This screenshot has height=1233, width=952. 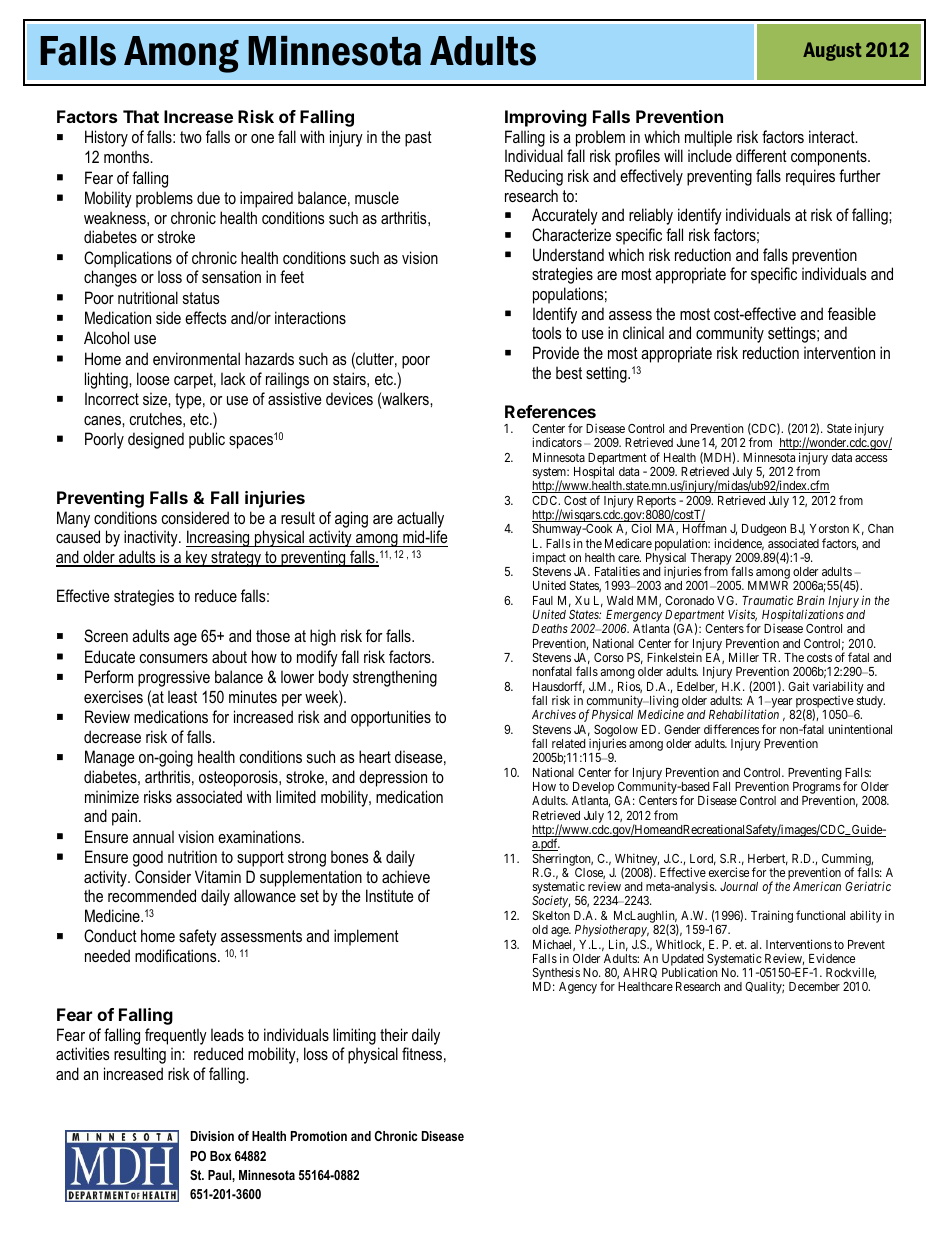 What do you see at coordinates (141, 116) in the screenshot?
I see `That` at bounding box center [141, 116].
